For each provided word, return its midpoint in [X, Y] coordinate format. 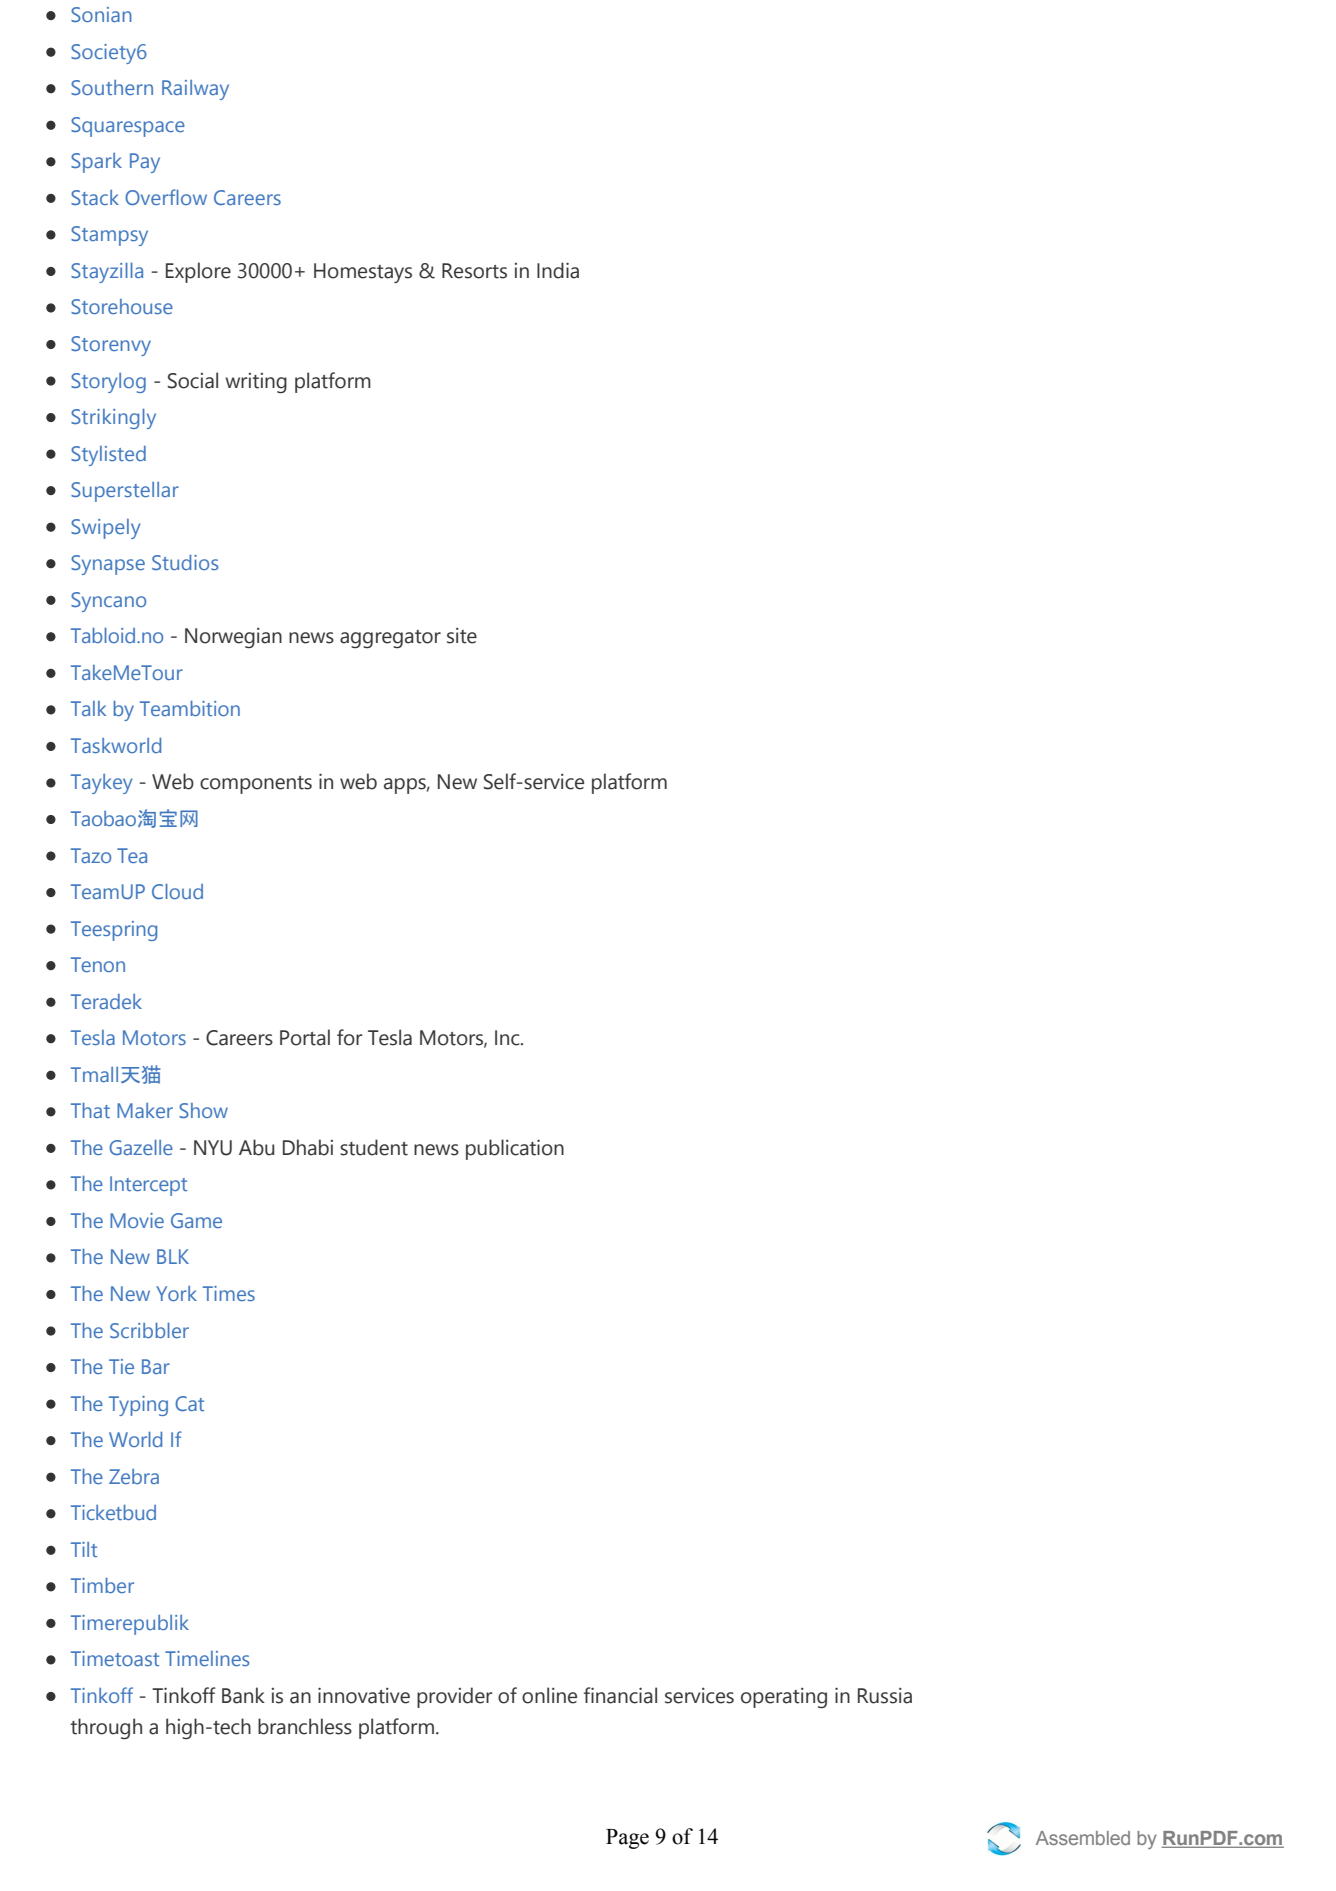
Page [627, 1839]
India [558, 270]
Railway [195, 90]
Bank [243, 1695]
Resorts [474, 271]
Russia [885, 1696]
